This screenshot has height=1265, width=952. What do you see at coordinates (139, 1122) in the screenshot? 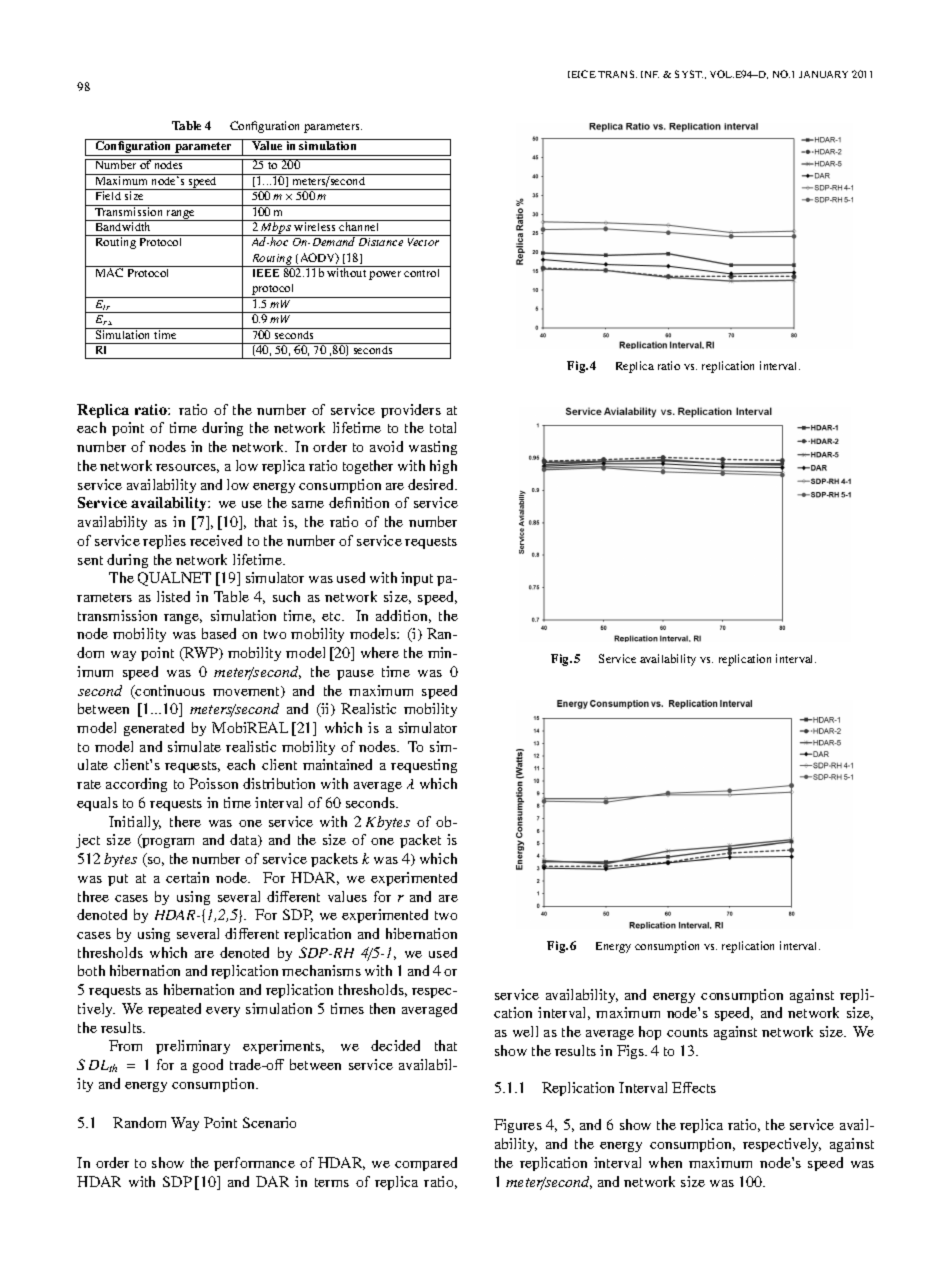
I see `Random` at bounding box center [139, 1122].
